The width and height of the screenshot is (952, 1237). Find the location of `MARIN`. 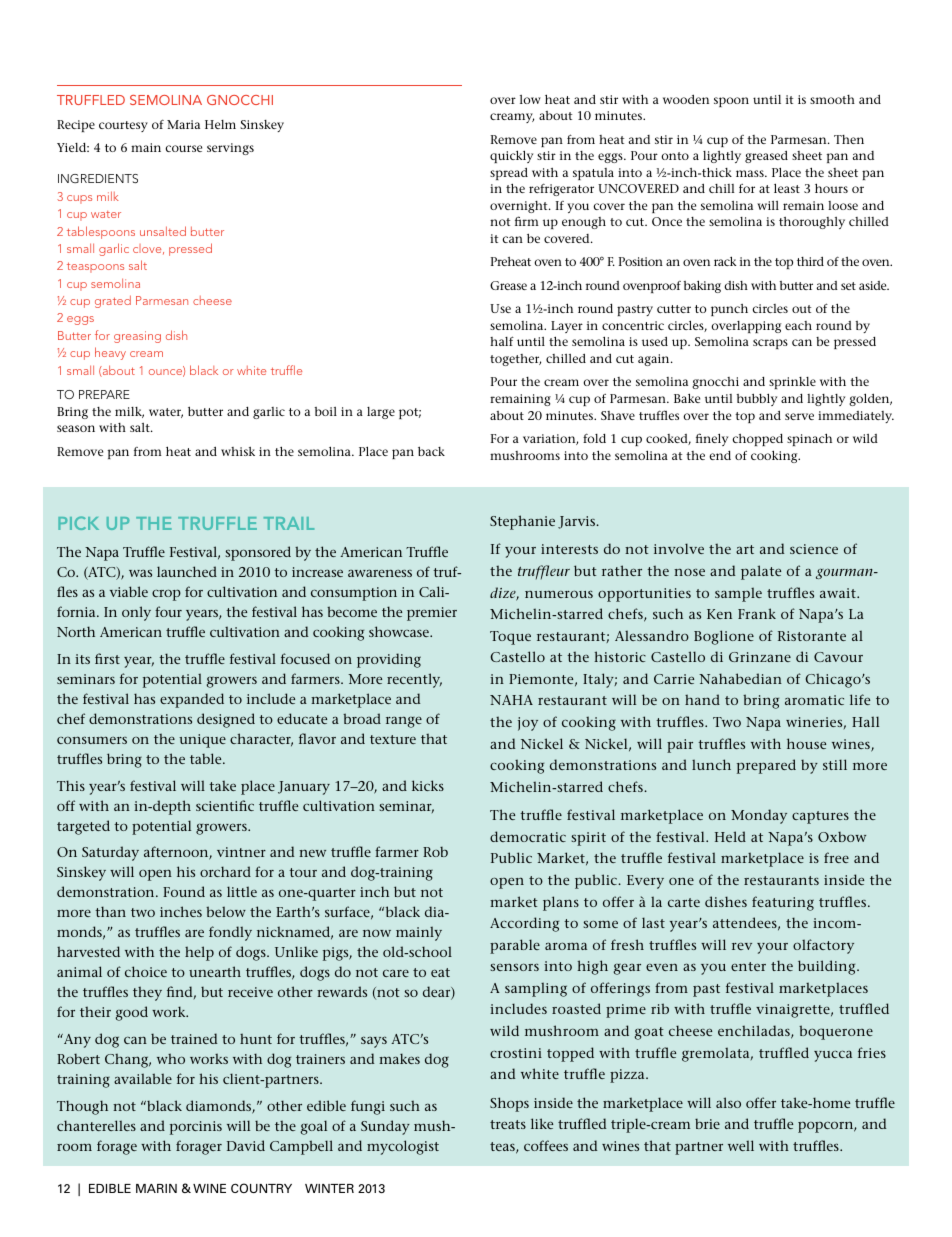

MARIN is located at coordinates (156, 1188).
